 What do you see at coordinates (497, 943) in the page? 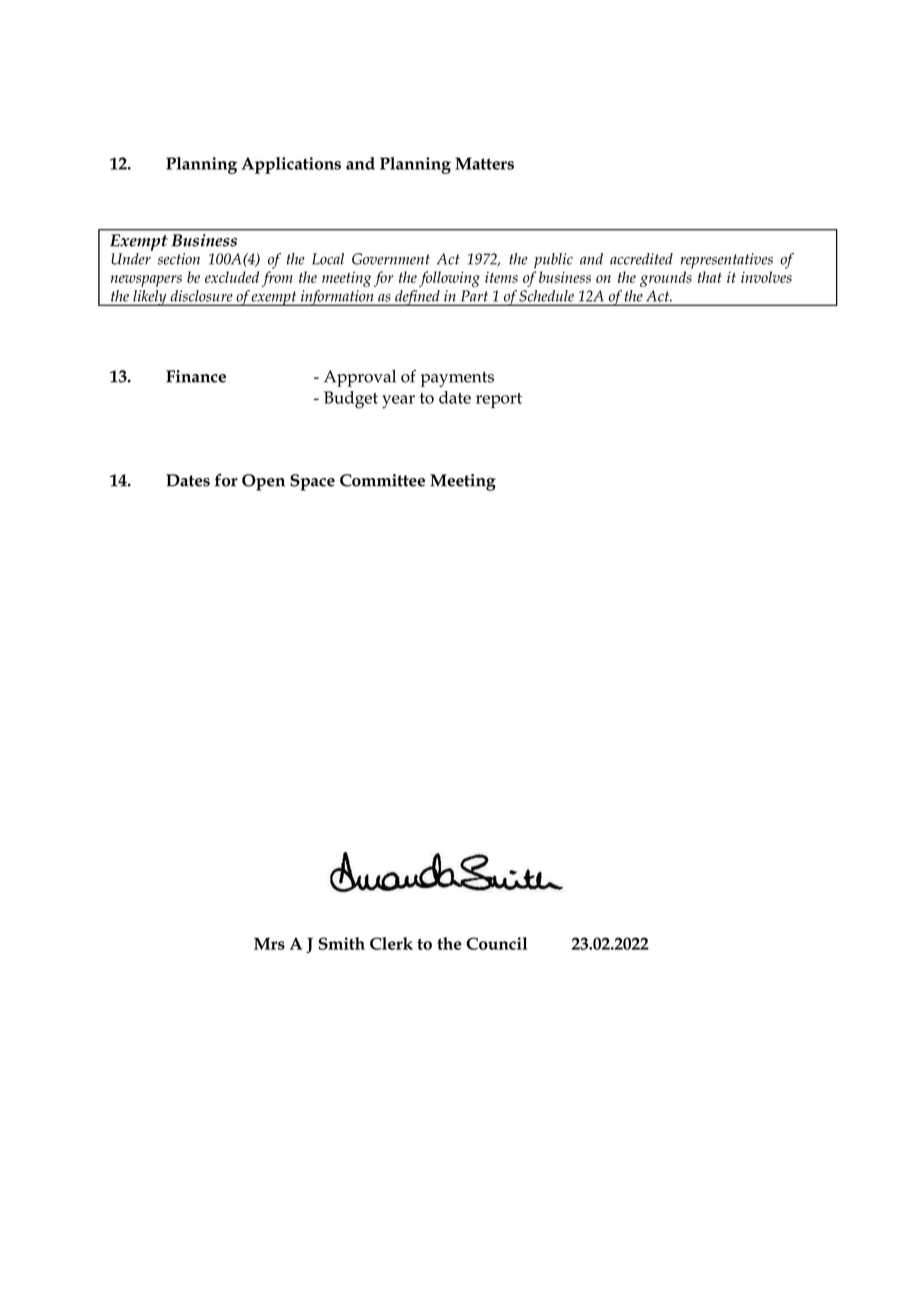
I see `Council` at bounding box center [497, 943].
